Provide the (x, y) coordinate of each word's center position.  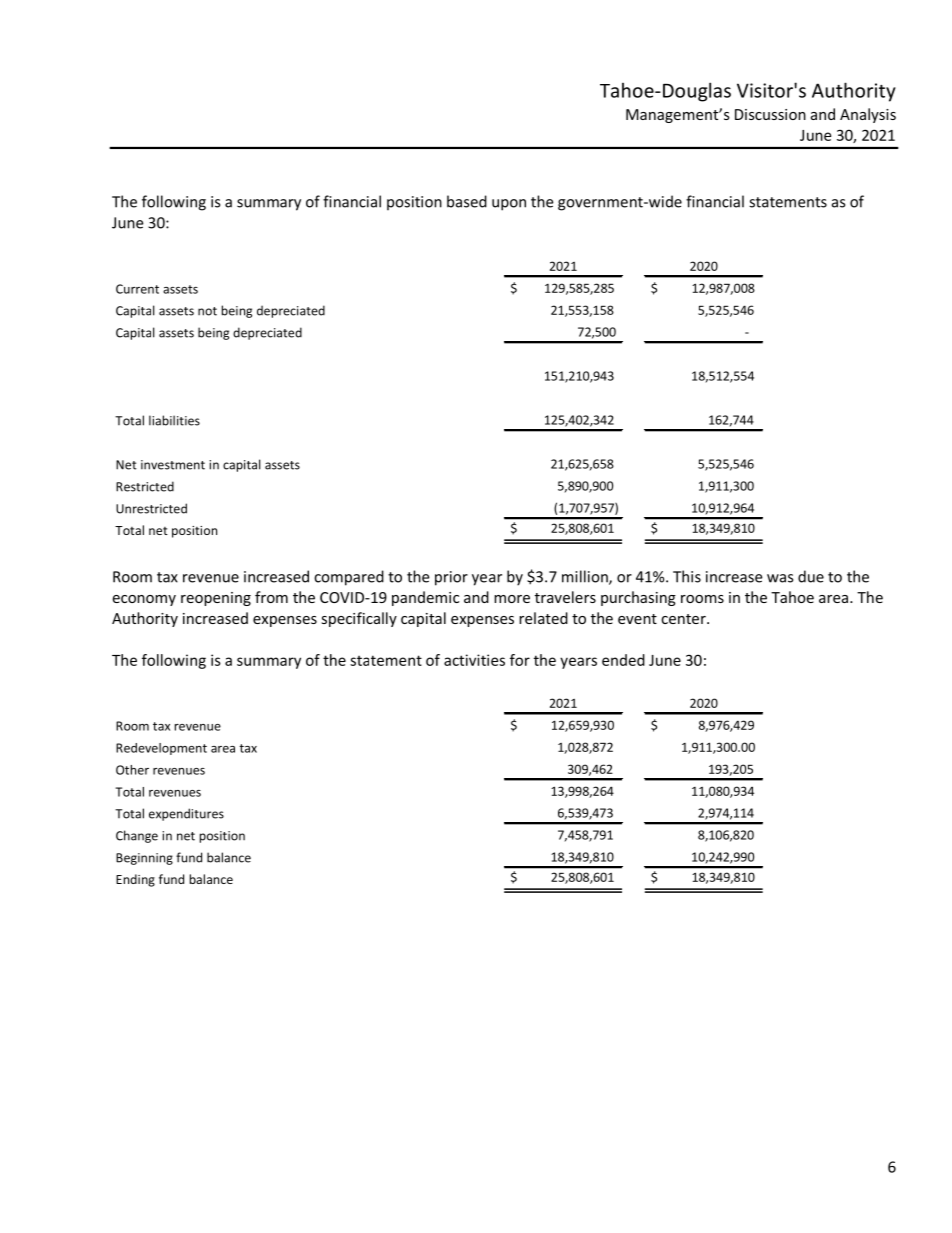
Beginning (144, 859)
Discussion (770, 114)
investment (173, 465)
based (467, 201)
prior (451, 578)
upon (509, 205)
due (811, 576)
